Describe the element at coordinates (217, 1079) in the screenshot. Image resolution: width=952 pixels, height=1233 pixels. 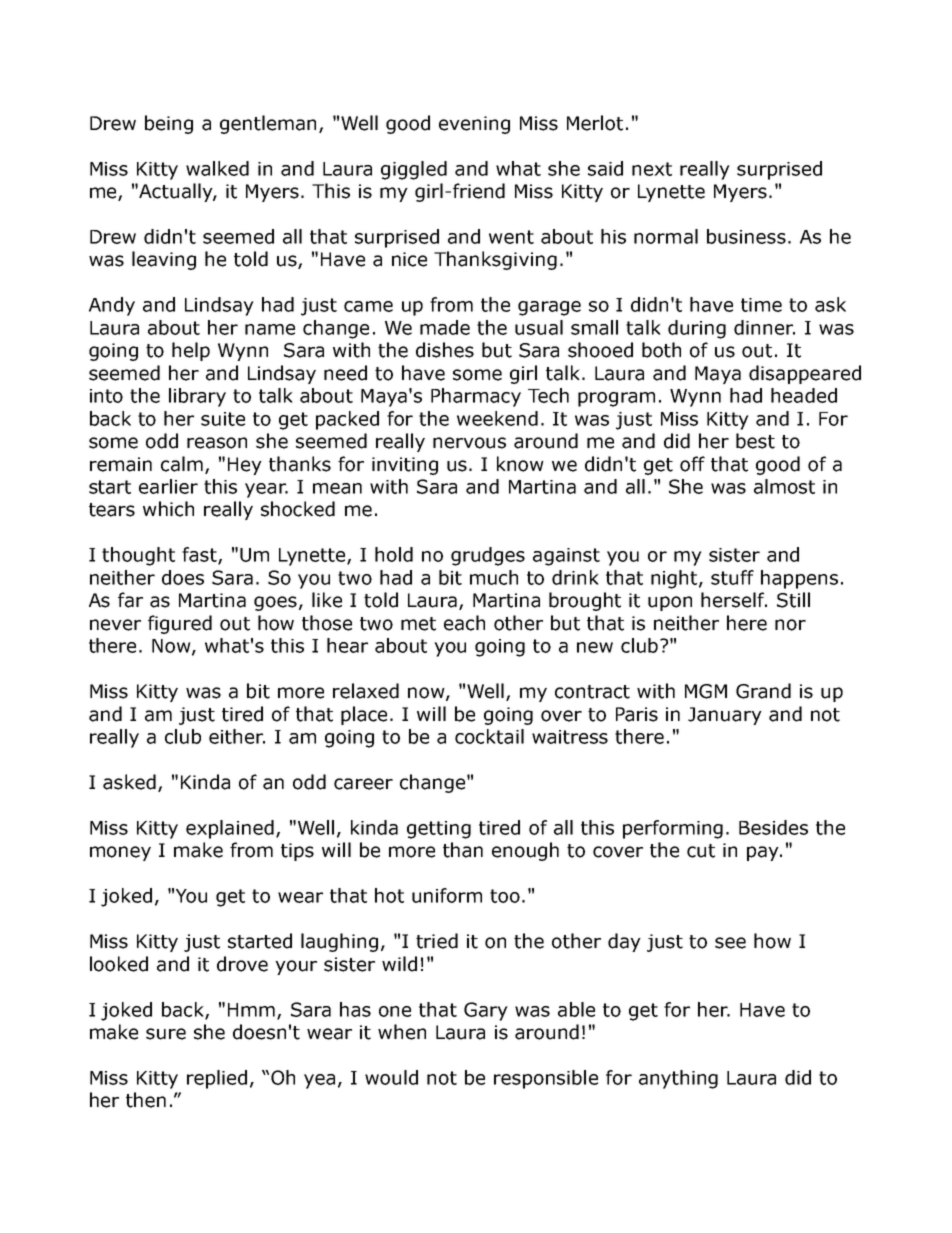
I see `replied` at that location.
